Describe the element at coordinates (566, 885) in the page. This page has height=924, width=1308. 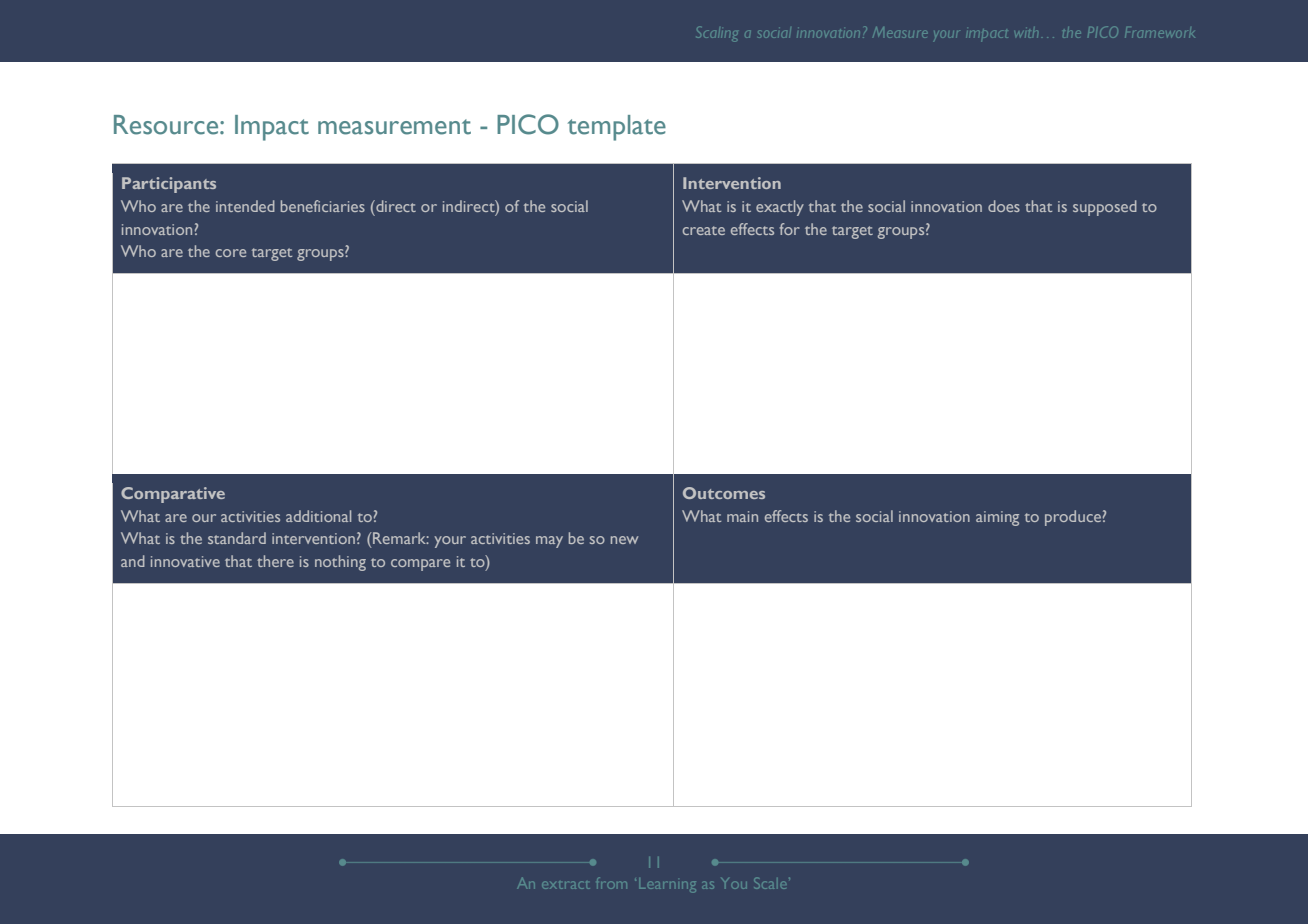
I see `extract` at that location.
